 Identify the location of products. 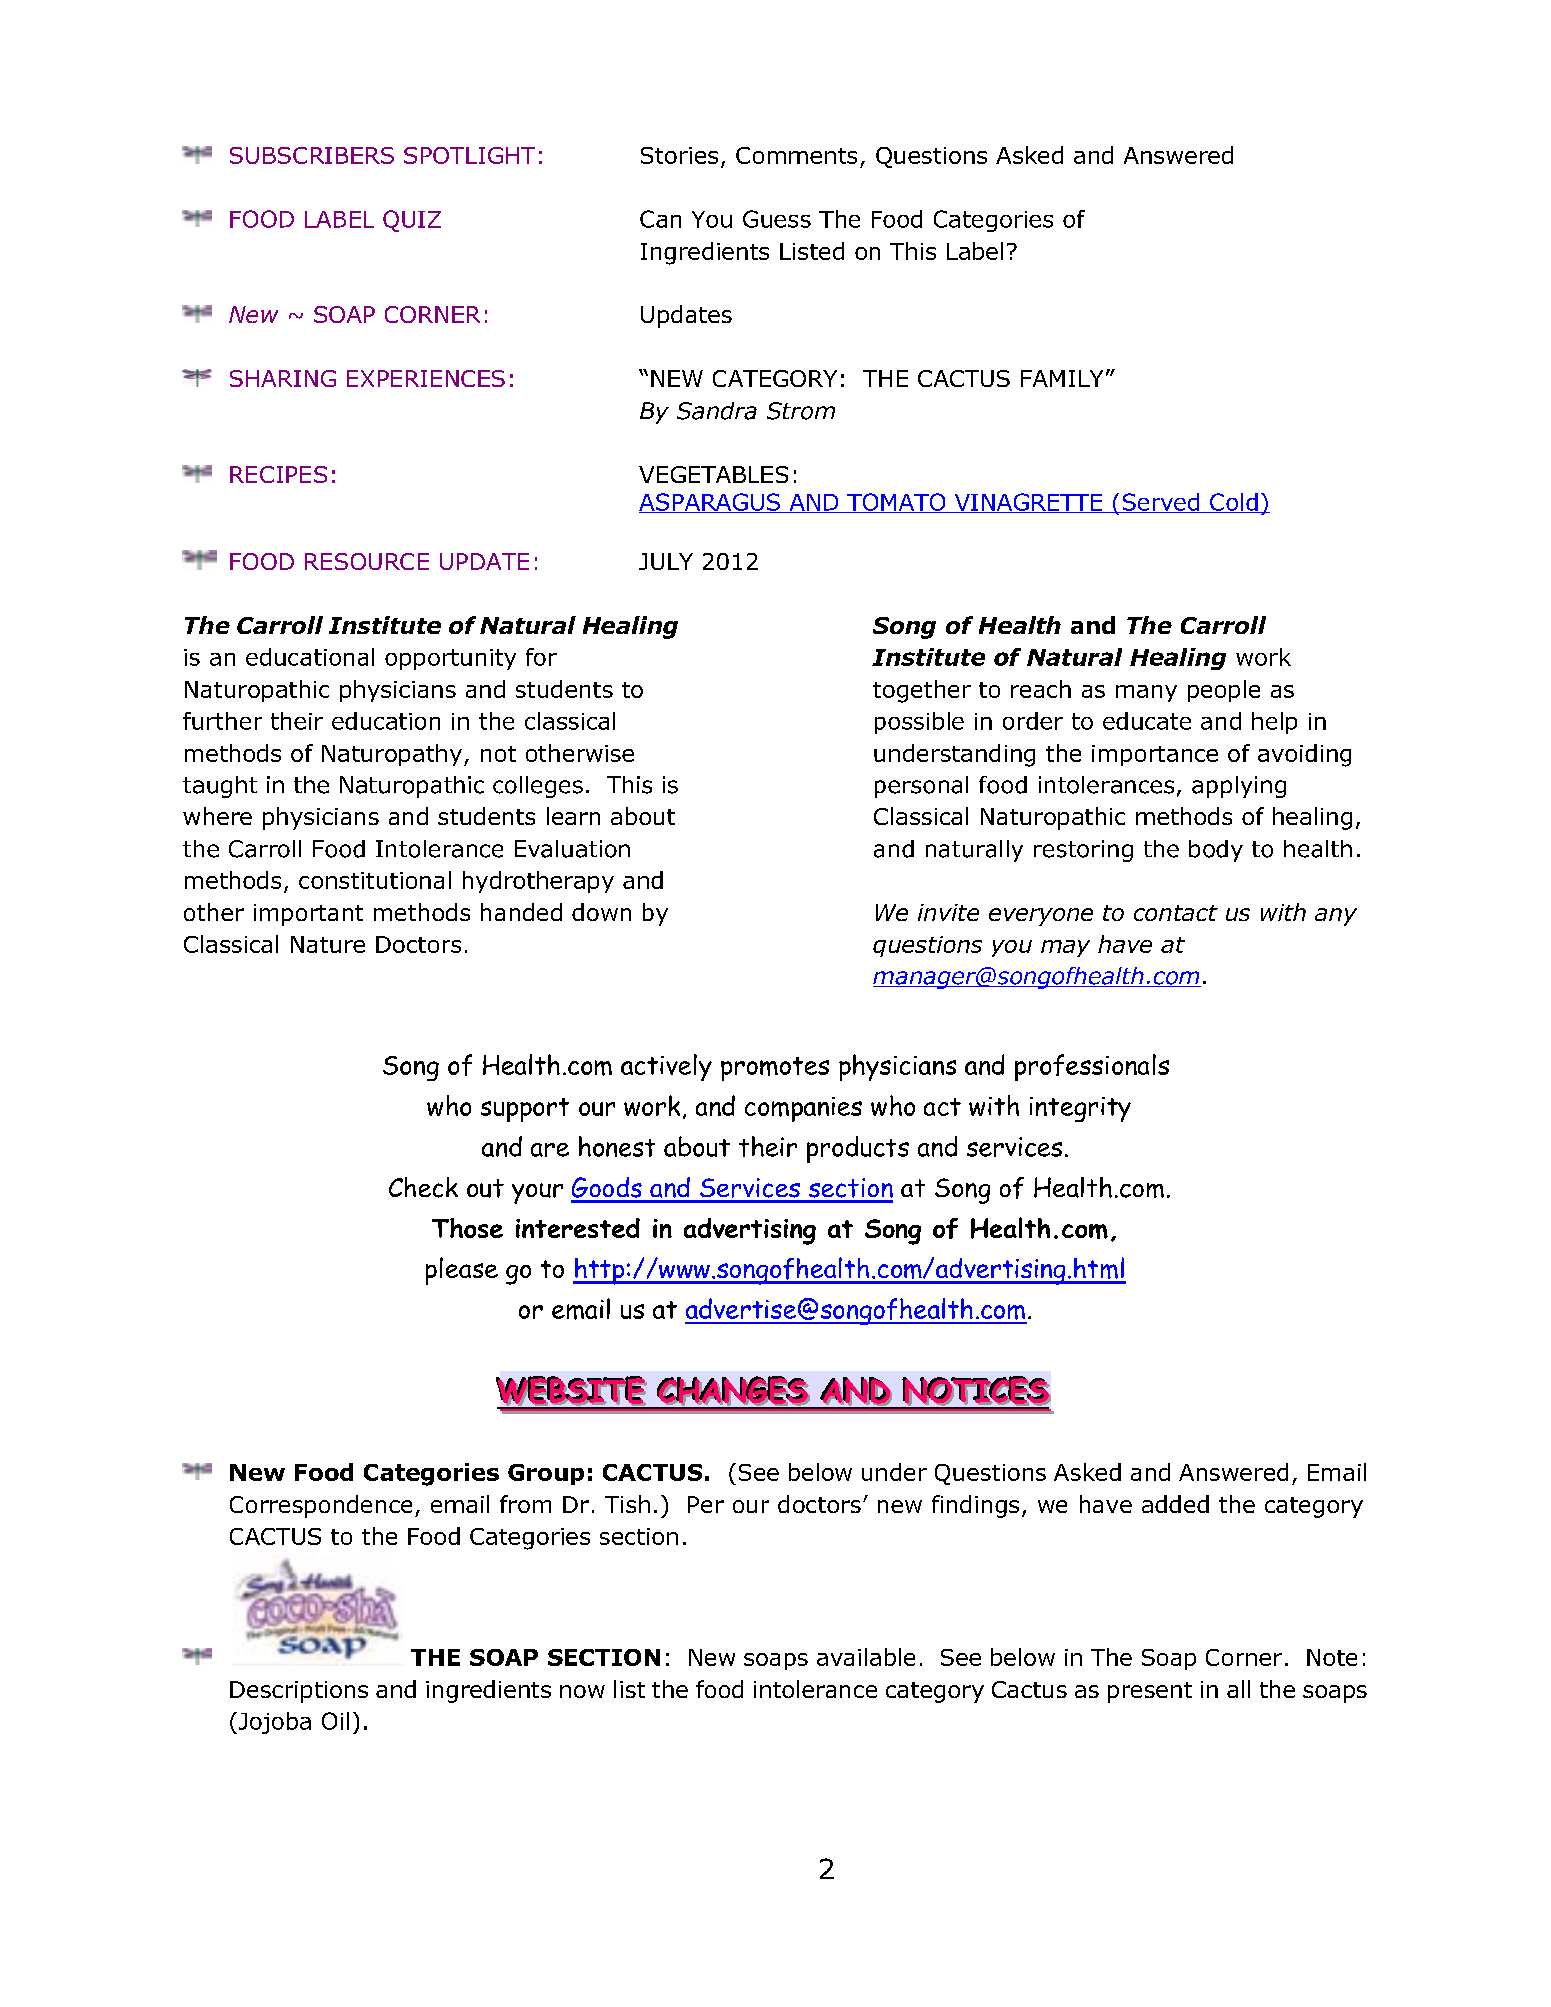
(858, 1149).
